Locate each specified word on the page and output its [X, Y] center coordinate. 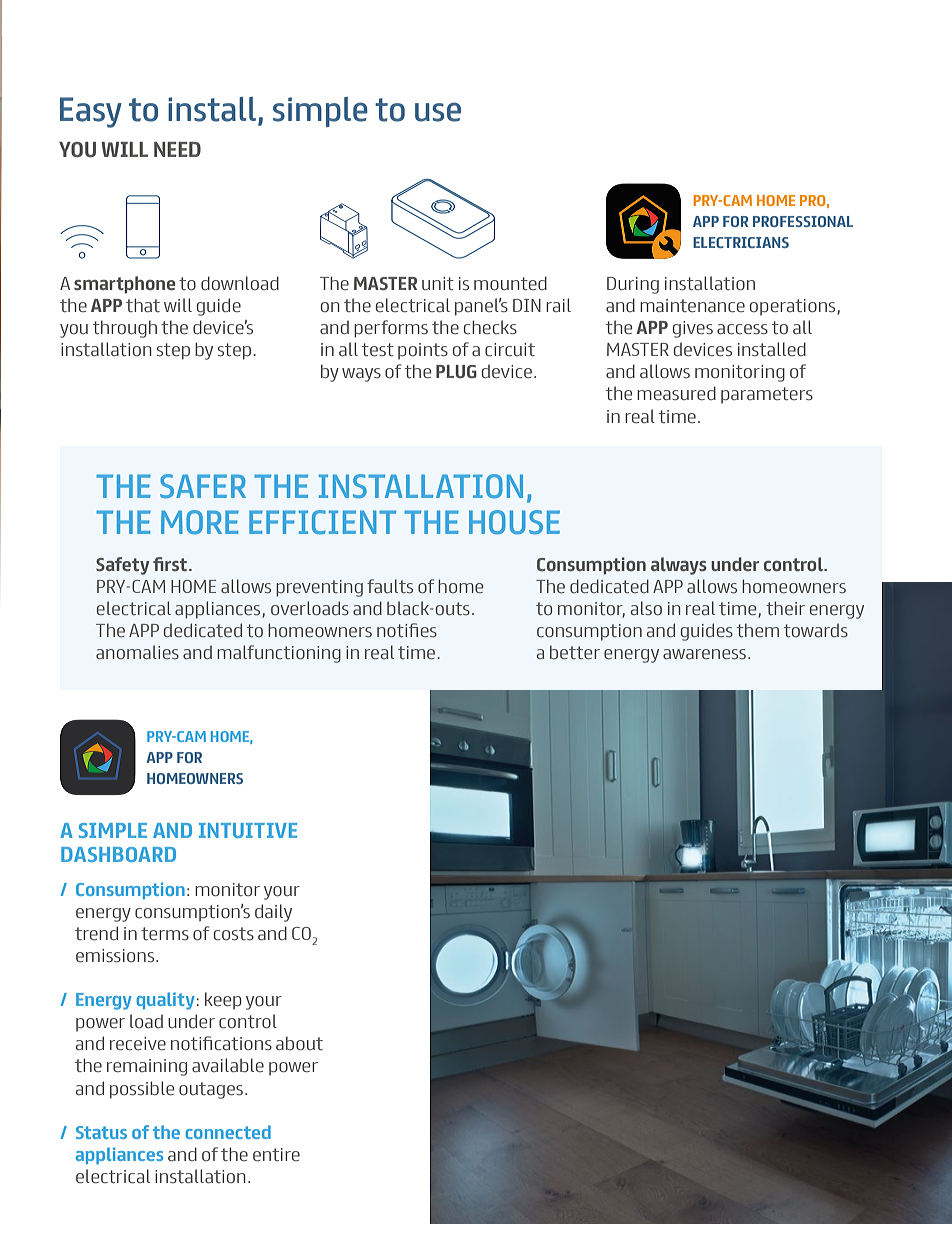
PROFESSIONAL [803, 221]
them [758, 630]
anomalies [137, 652]
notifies [407, 630]
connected [228, 1132]
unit [438, 283]
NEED [177, 149]
